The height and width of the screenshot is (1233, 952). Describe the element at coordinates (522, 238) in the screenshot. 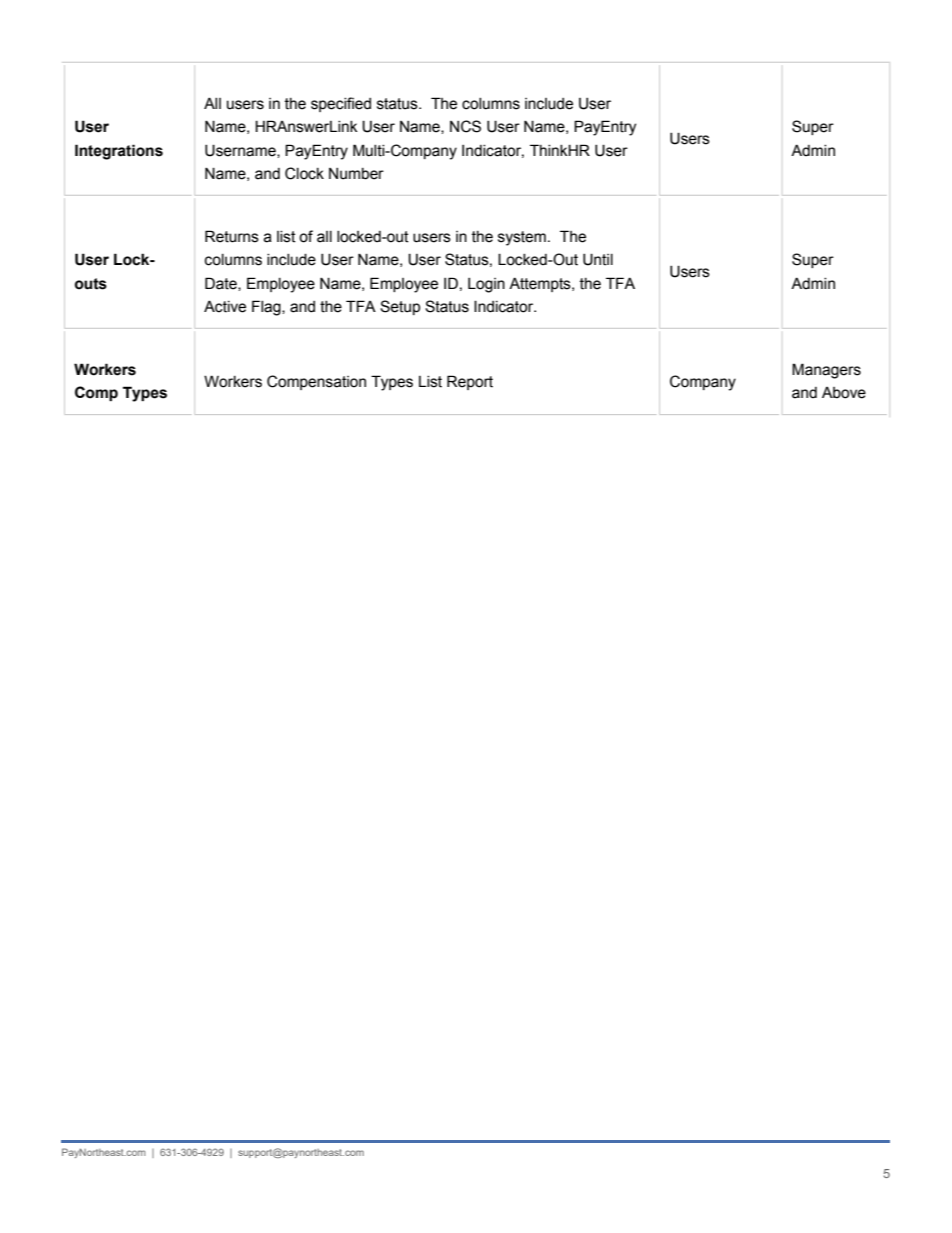

I see `system` at that location.
